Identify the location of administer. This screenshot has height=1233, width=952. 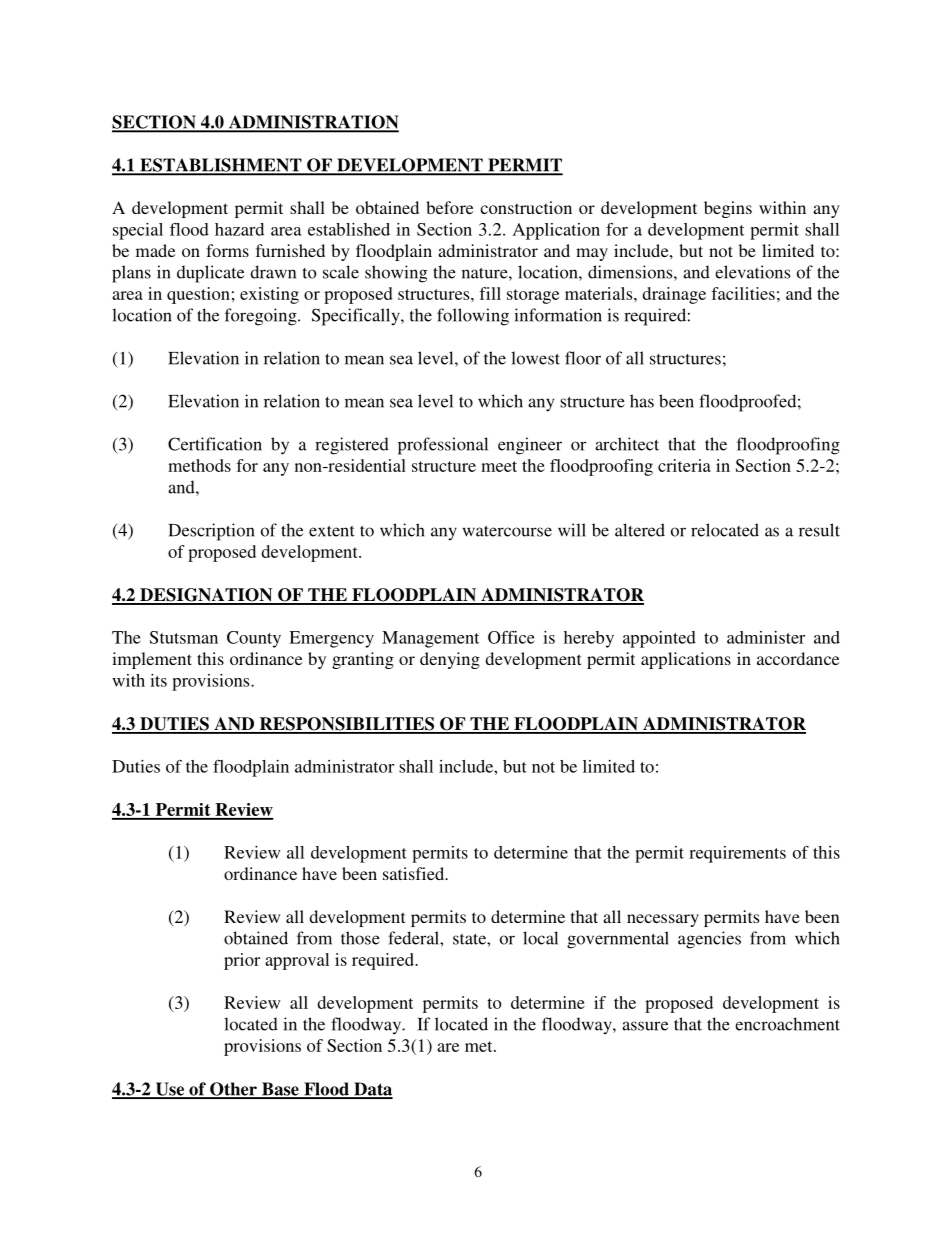
(766, 637).
